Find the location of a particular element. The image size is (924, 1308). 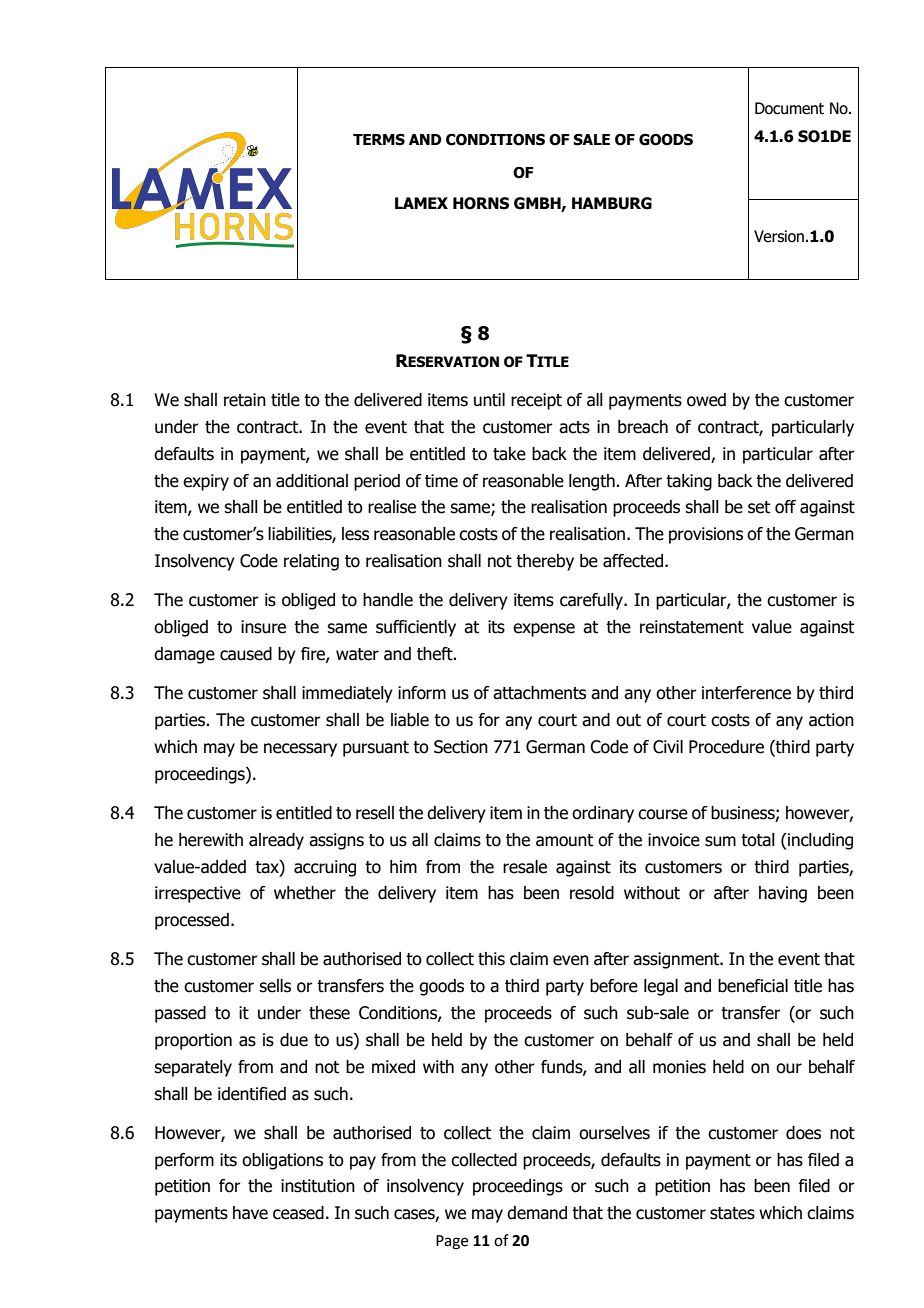

sells is located at coordinates (275, 986).
